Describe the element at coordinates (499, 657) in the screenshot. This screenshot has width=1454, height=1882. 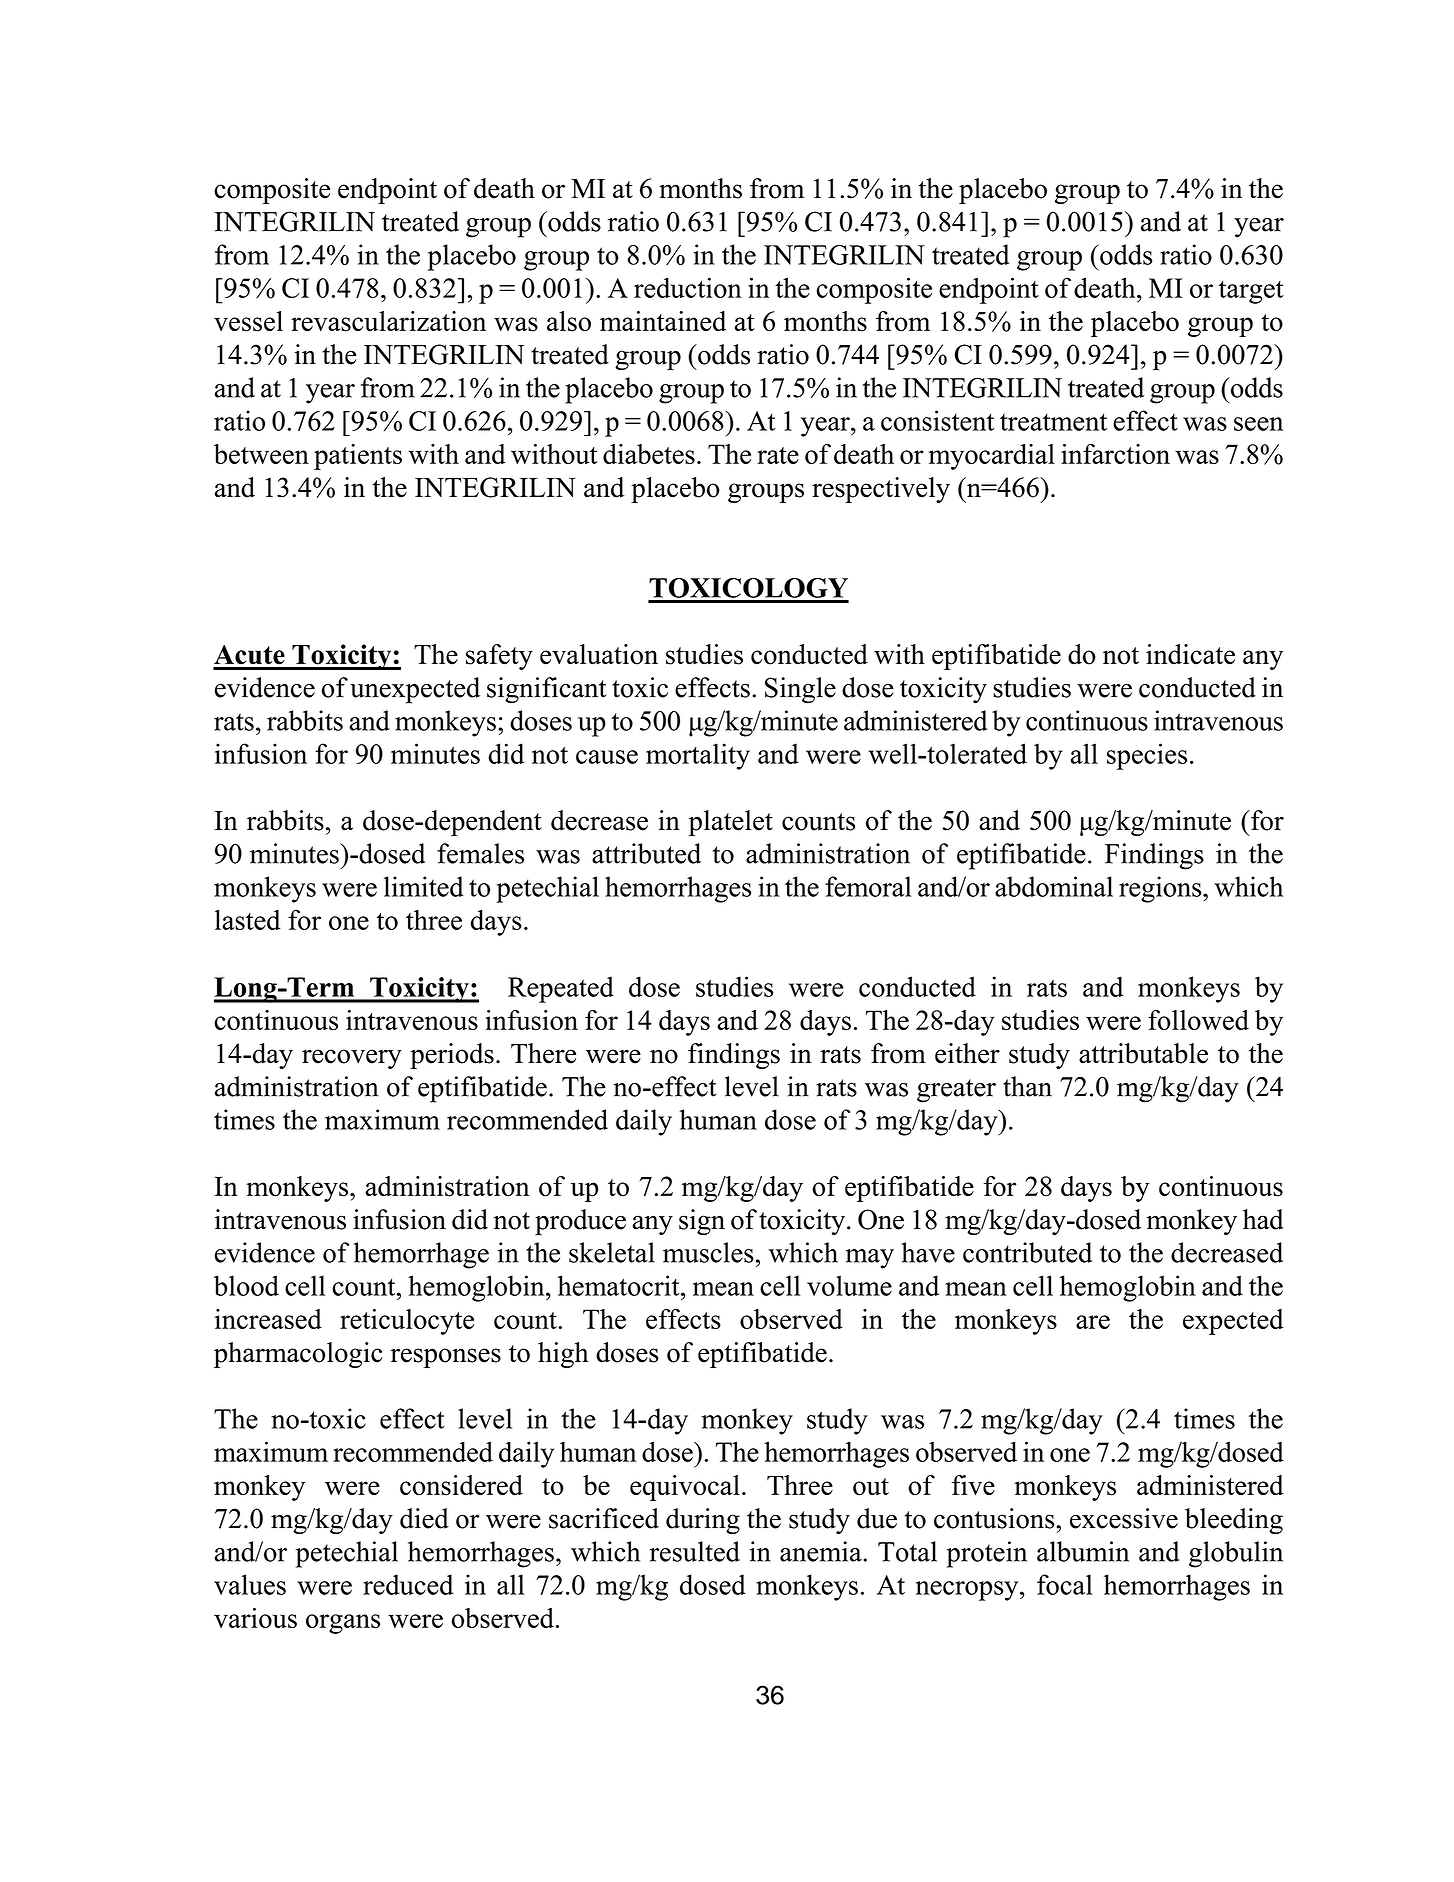
I see `safety` at that location.
